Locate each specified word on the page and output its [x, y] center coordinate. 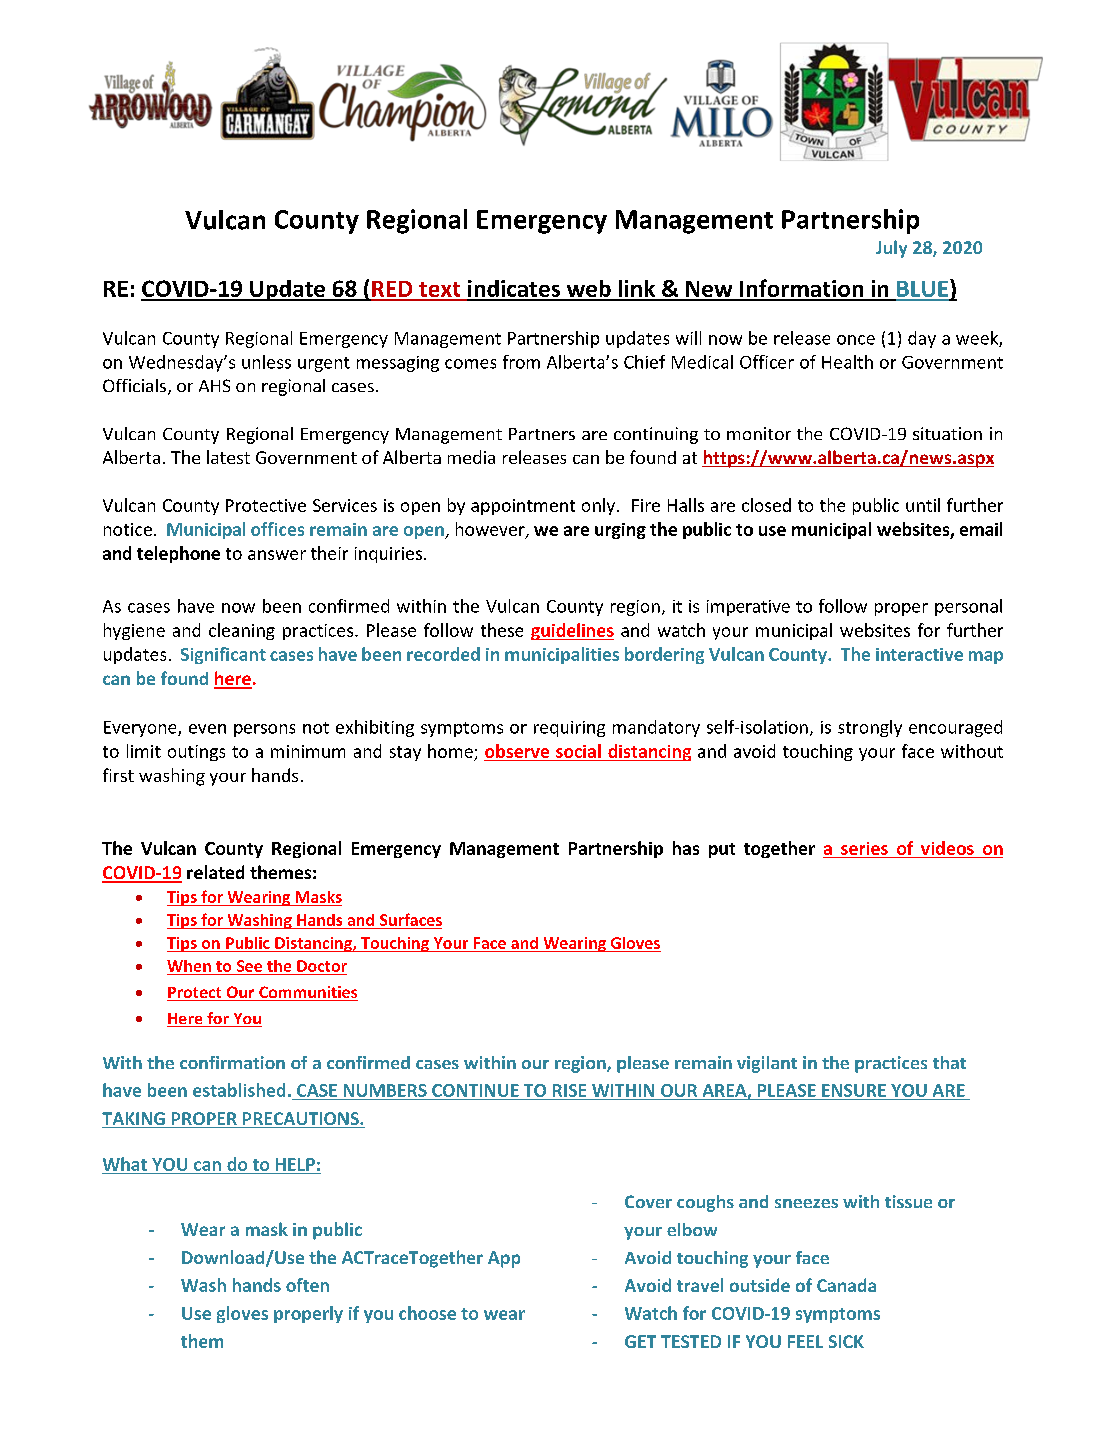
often [307, 1285]
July [891, 249]
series [864, 848]
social [578, 751]
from [521, 362]
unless [266, 362]
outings [196, 753]
